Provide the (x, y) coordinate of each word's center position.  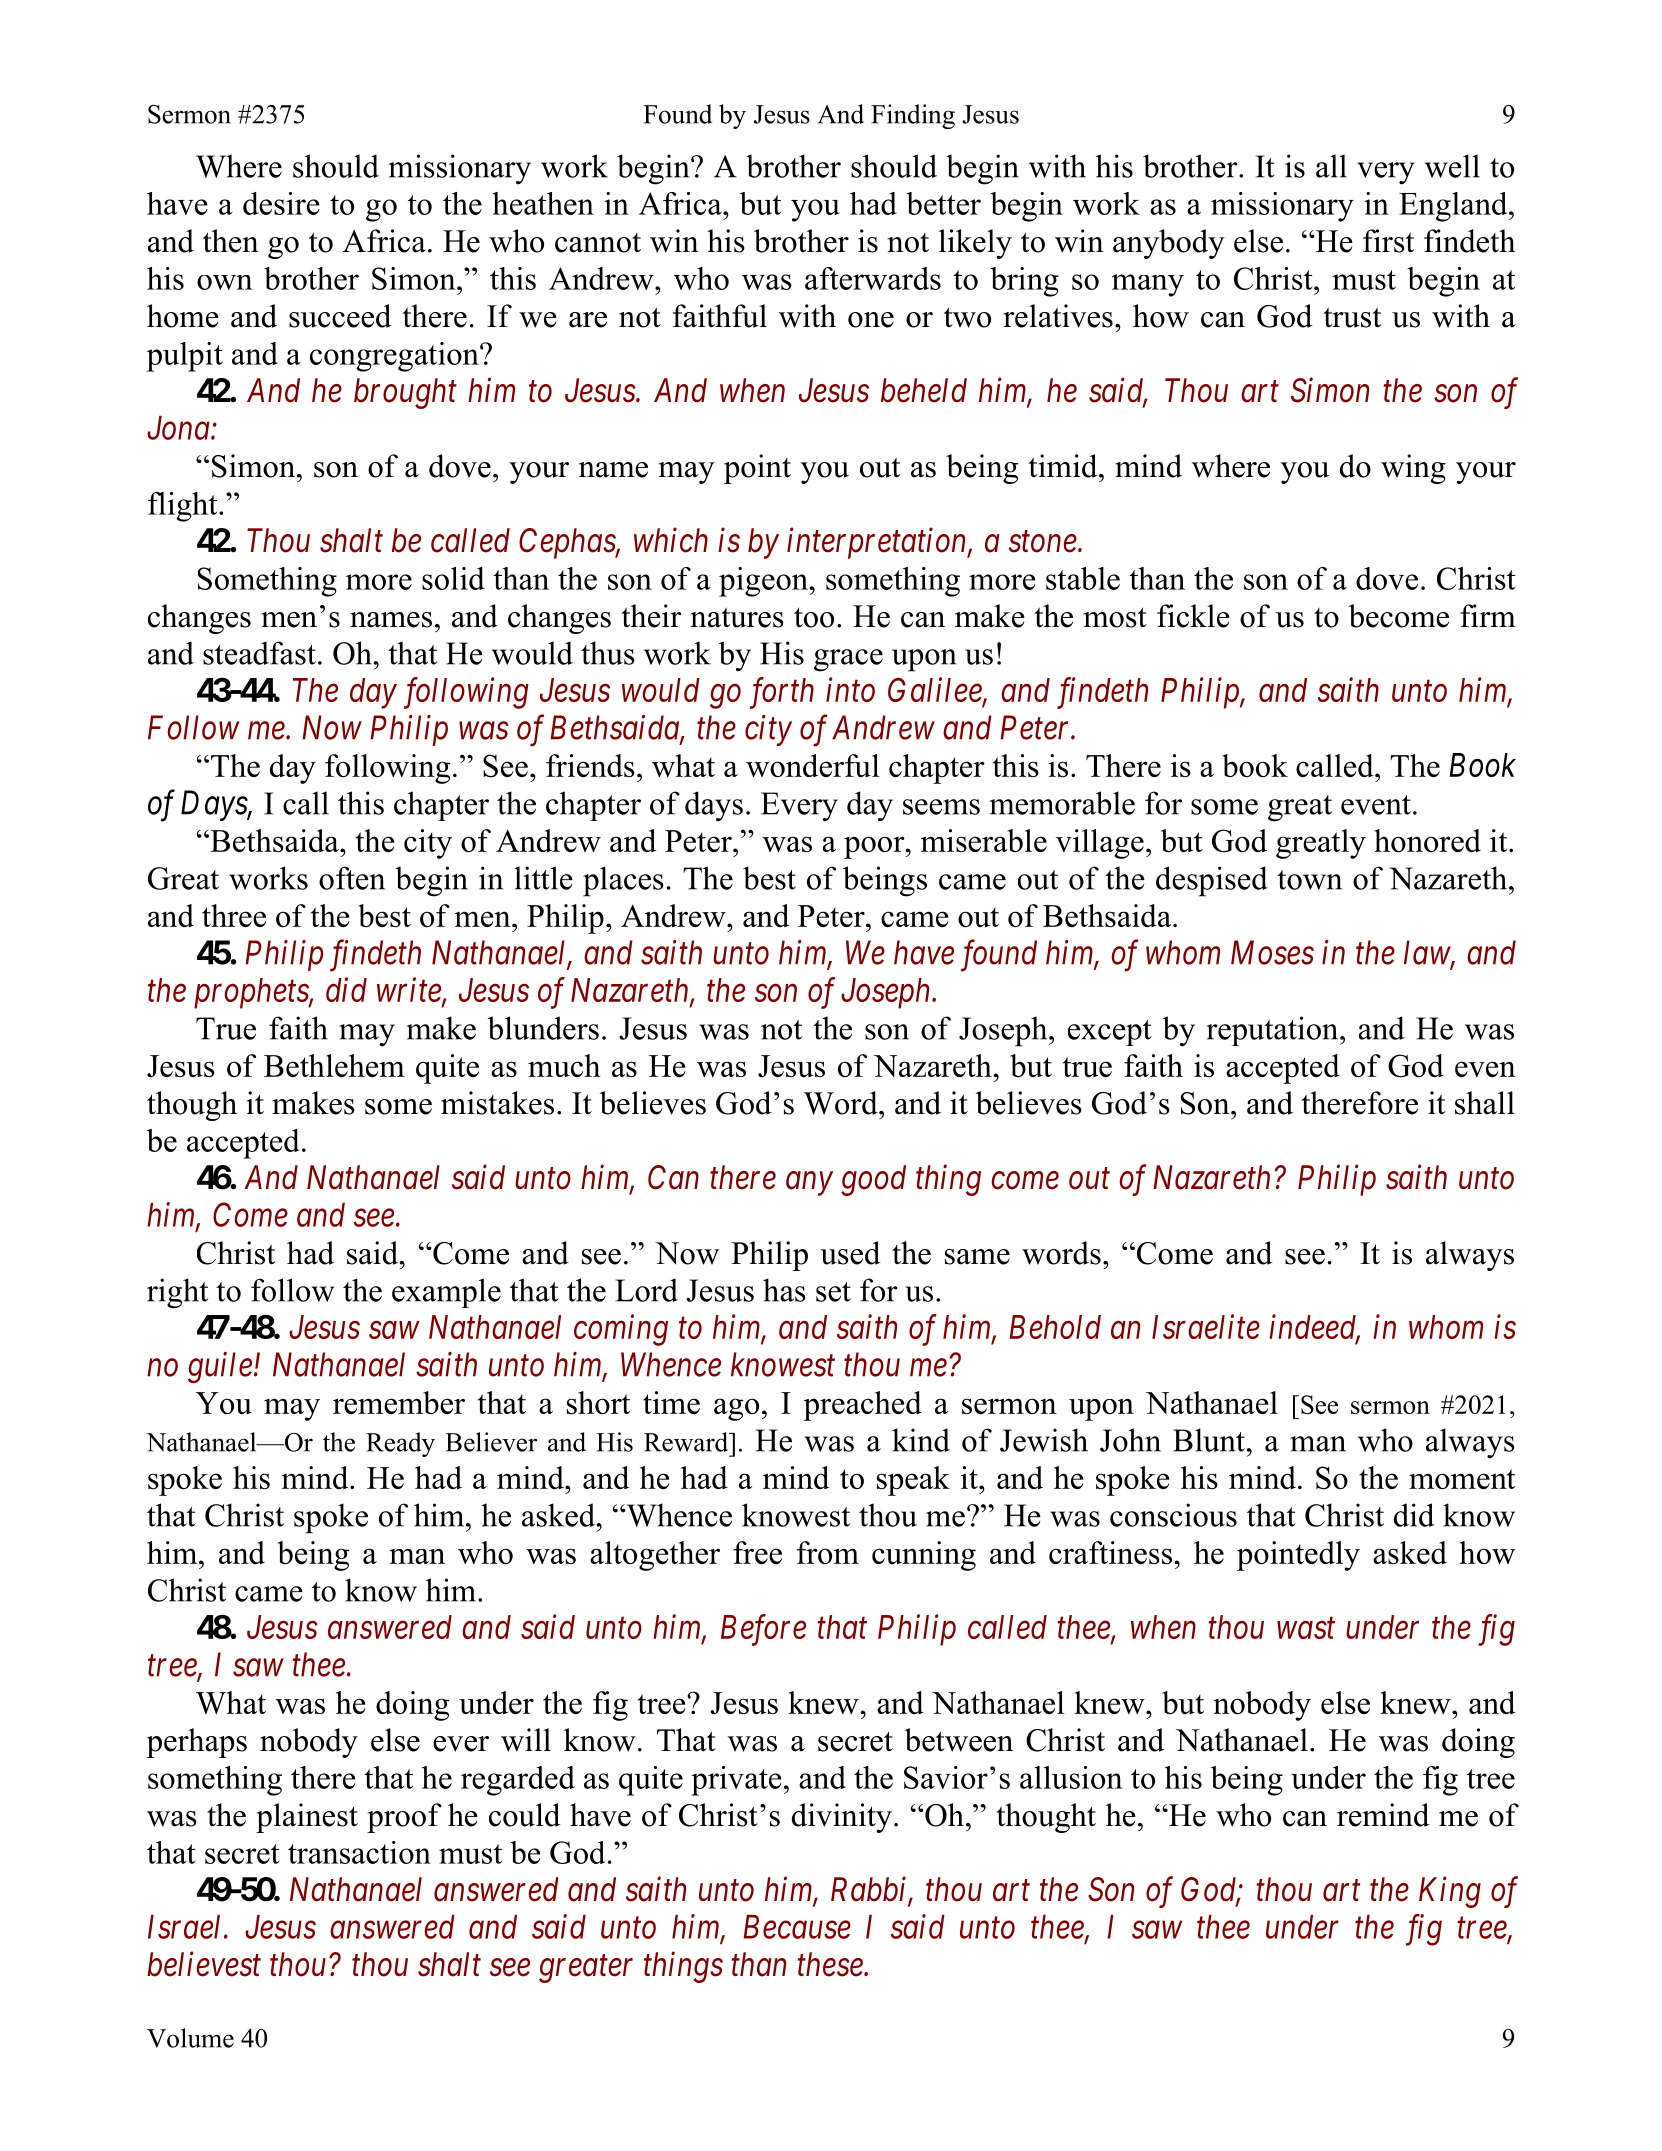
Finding (913, 116)
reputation (1273, 1031)
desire (281, 203)
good (873, 1180)
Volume (190, 2038)
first (1388, 241)
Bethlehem (334, 1065)
